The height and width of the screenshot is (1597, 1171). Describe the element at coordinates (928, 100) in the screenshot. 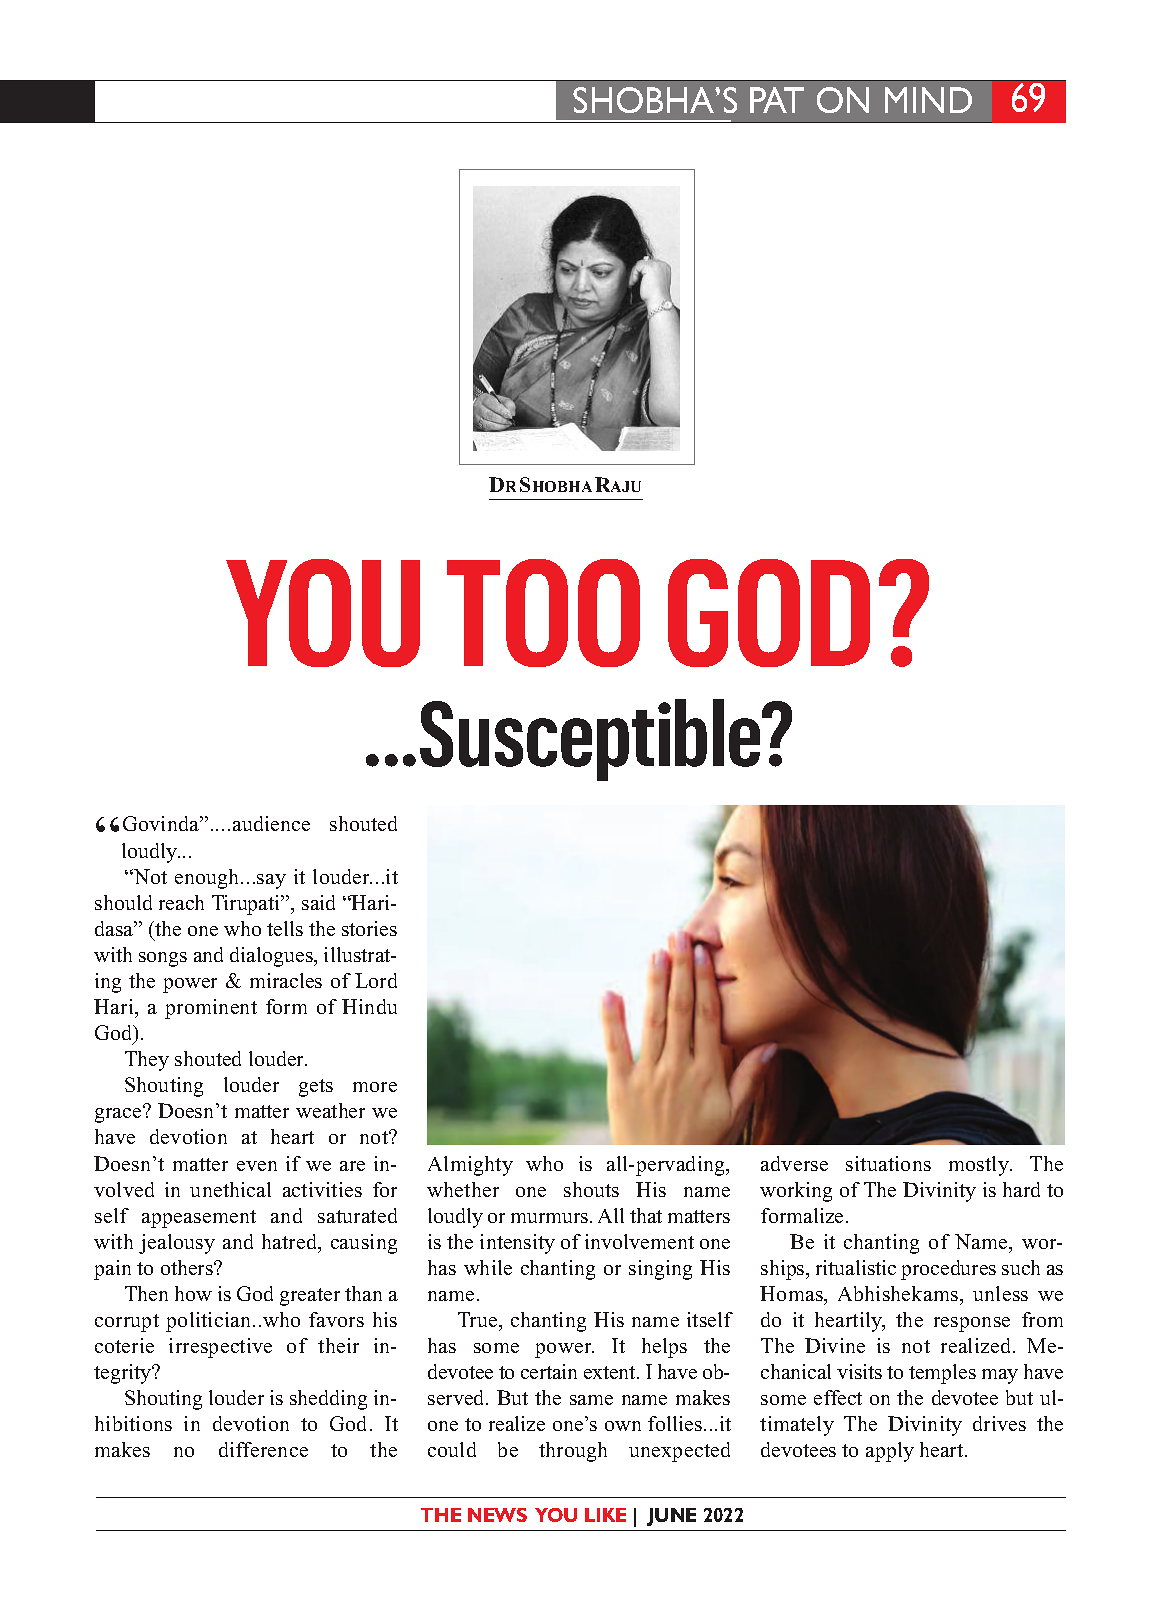

I see `MIND` at that location.
